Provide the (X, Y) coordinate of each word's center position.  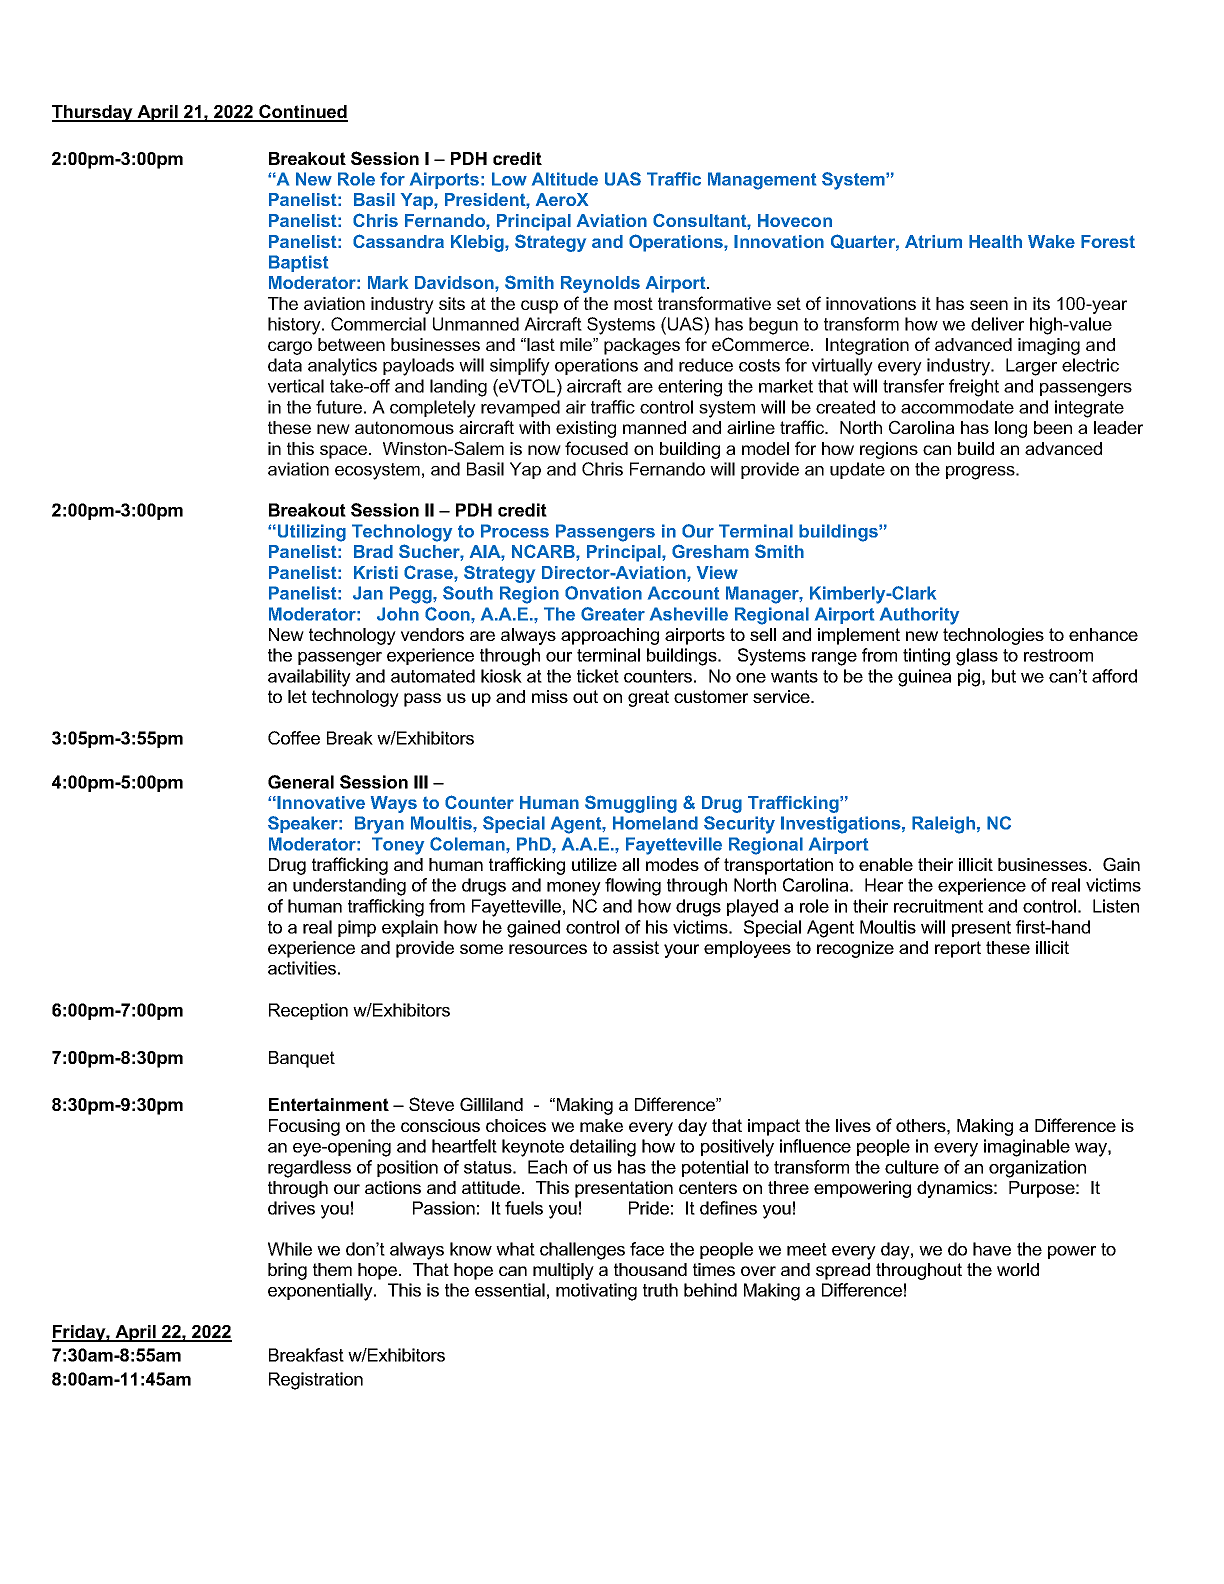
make (601, 1125)
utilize (594, 864)
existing (586, 429)
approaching (610, 636)
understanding (349, 887)
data (285, 365)
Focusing (304, 1127)
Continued (302, 112)
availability (309, 678)
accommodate (957, 407)
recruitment (938, 906)
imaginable (1027, 1148)
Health (995, 241)
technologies (993, 636)
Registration (316, 1381)
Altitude (565, 179)
